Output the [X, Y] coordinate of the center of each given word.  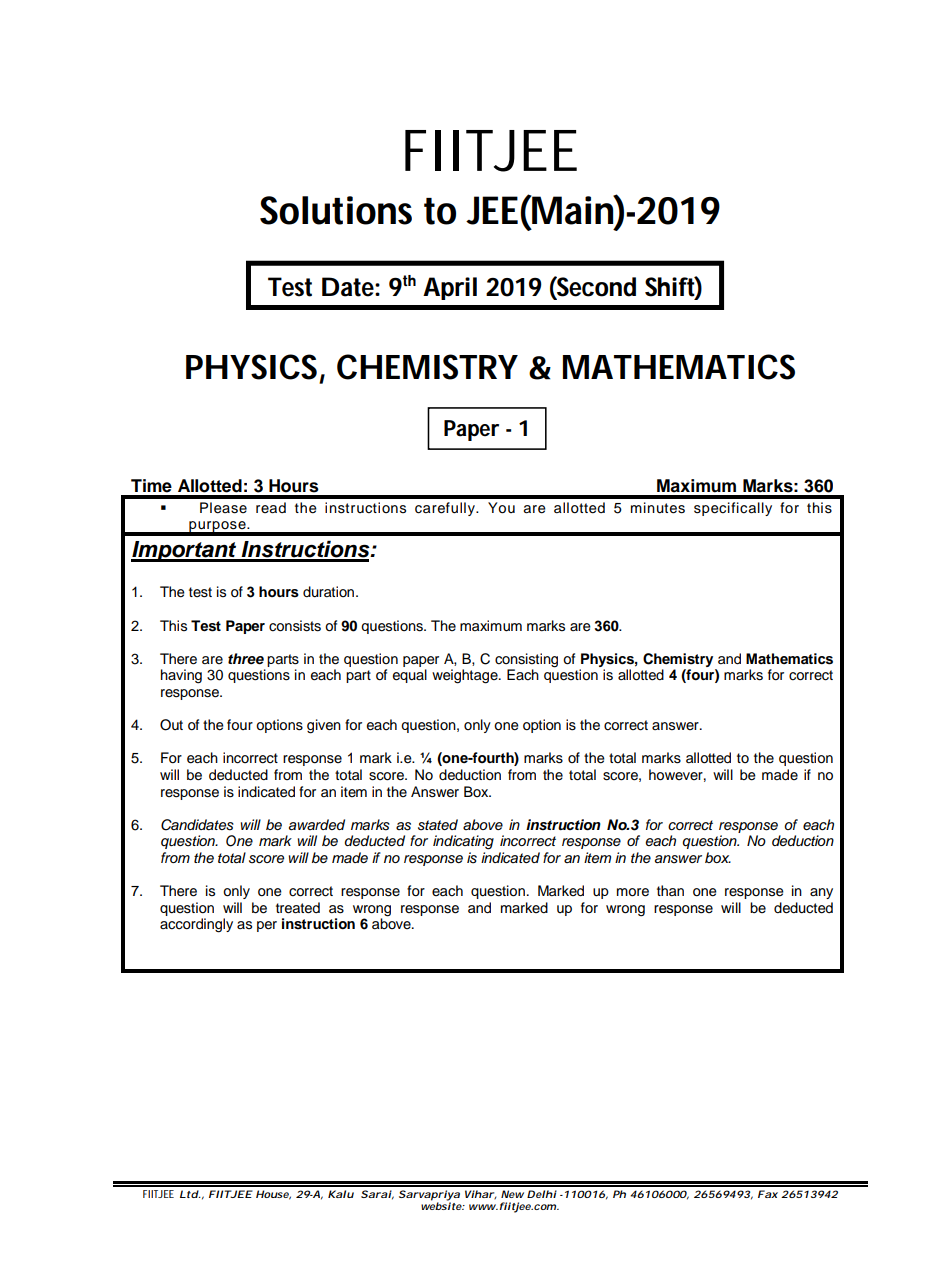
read [271, 508]
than [670, 890]
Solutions [336, 210]
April [450, 288]
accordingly [196, 925]
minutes [658, 508]
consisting [526, 661]
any [821, 893]
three [246, 659]
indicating [463, 842]
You [501, 508]
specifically [733, 509]
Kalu [341, 1194]
